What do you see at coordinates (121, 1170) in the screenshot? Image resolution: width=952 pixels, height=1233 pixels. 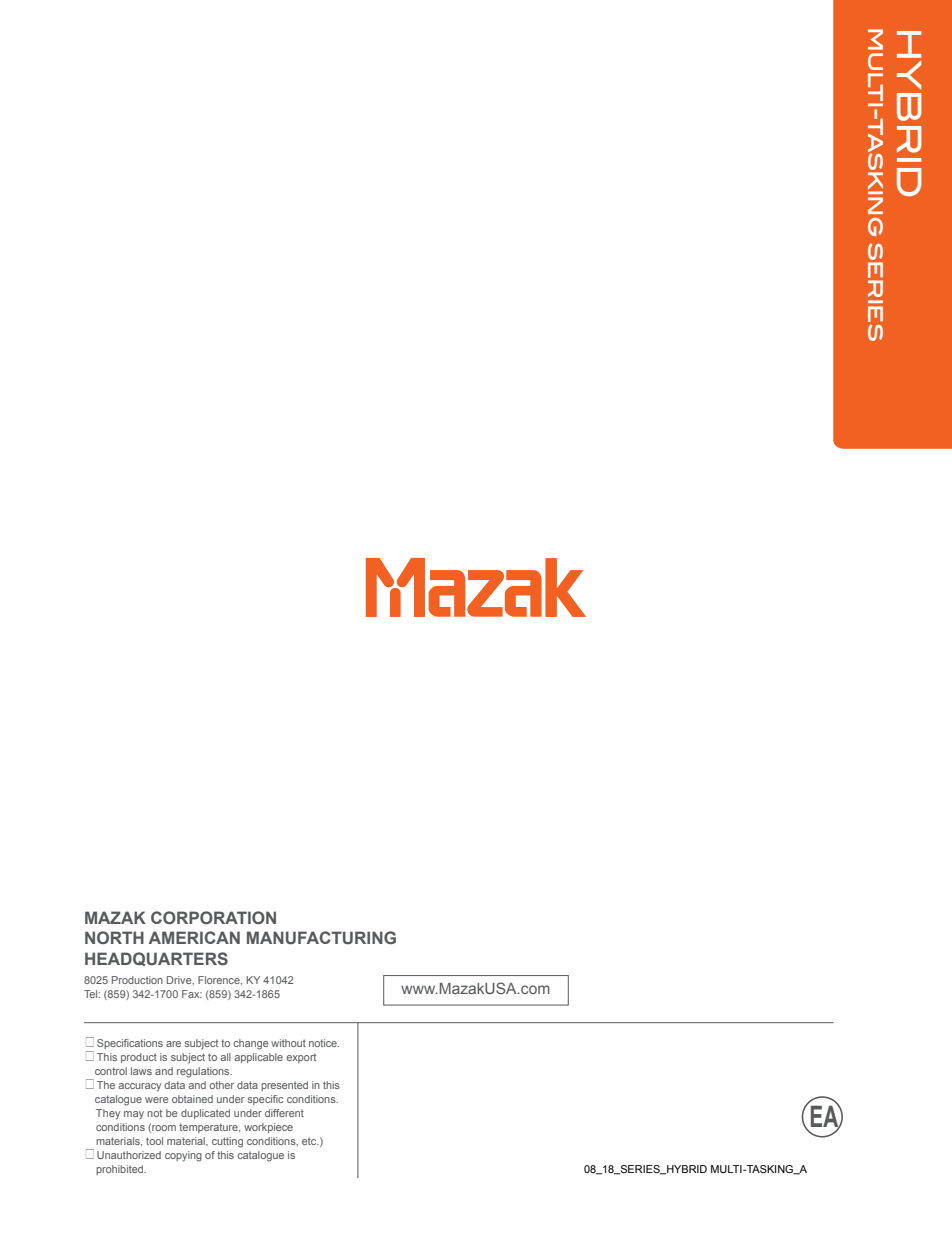 I see `prohibited` at bounding box center [121, 1170].
